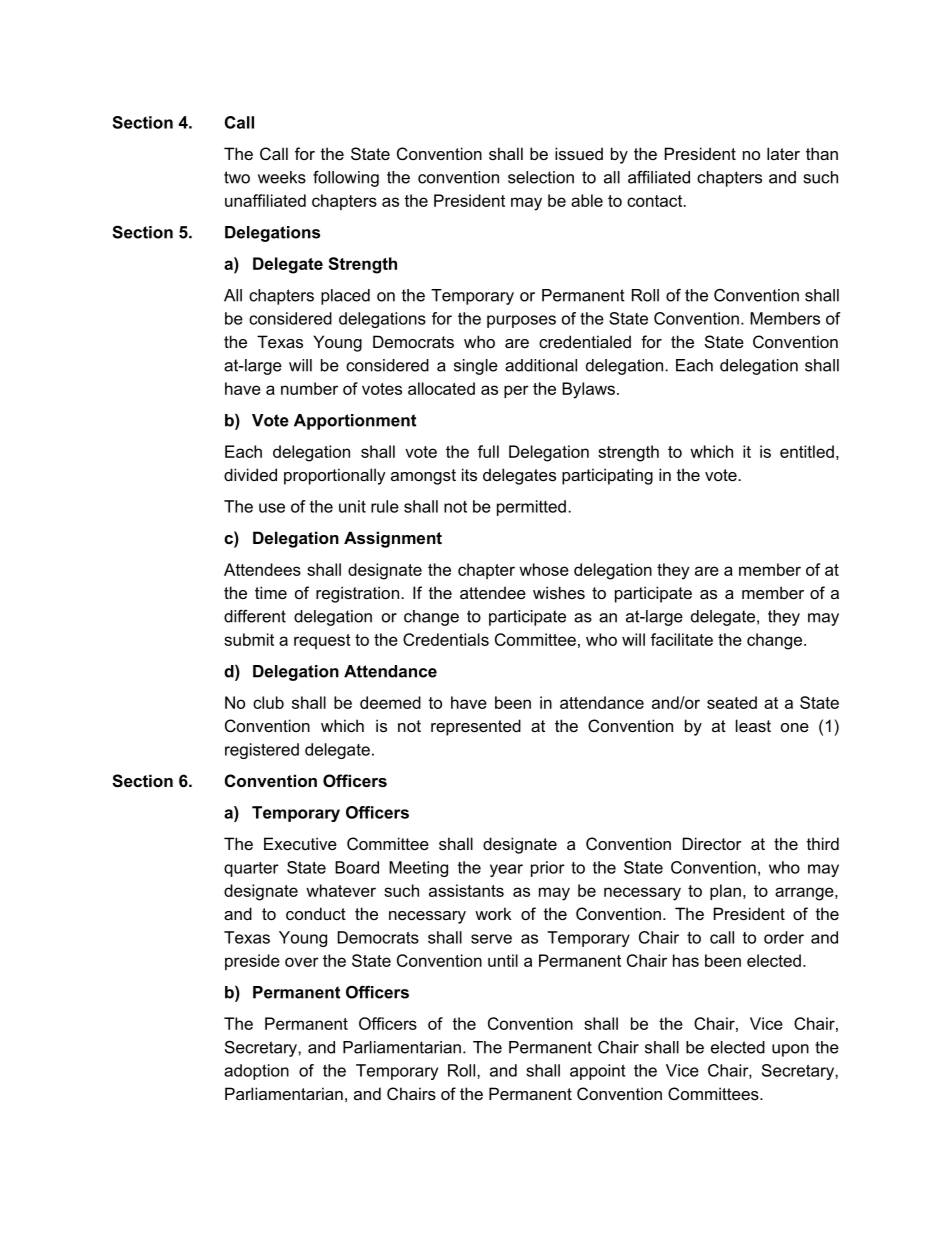 This document has width=952, height=1233. I want to click on request, so click(322, 641).
